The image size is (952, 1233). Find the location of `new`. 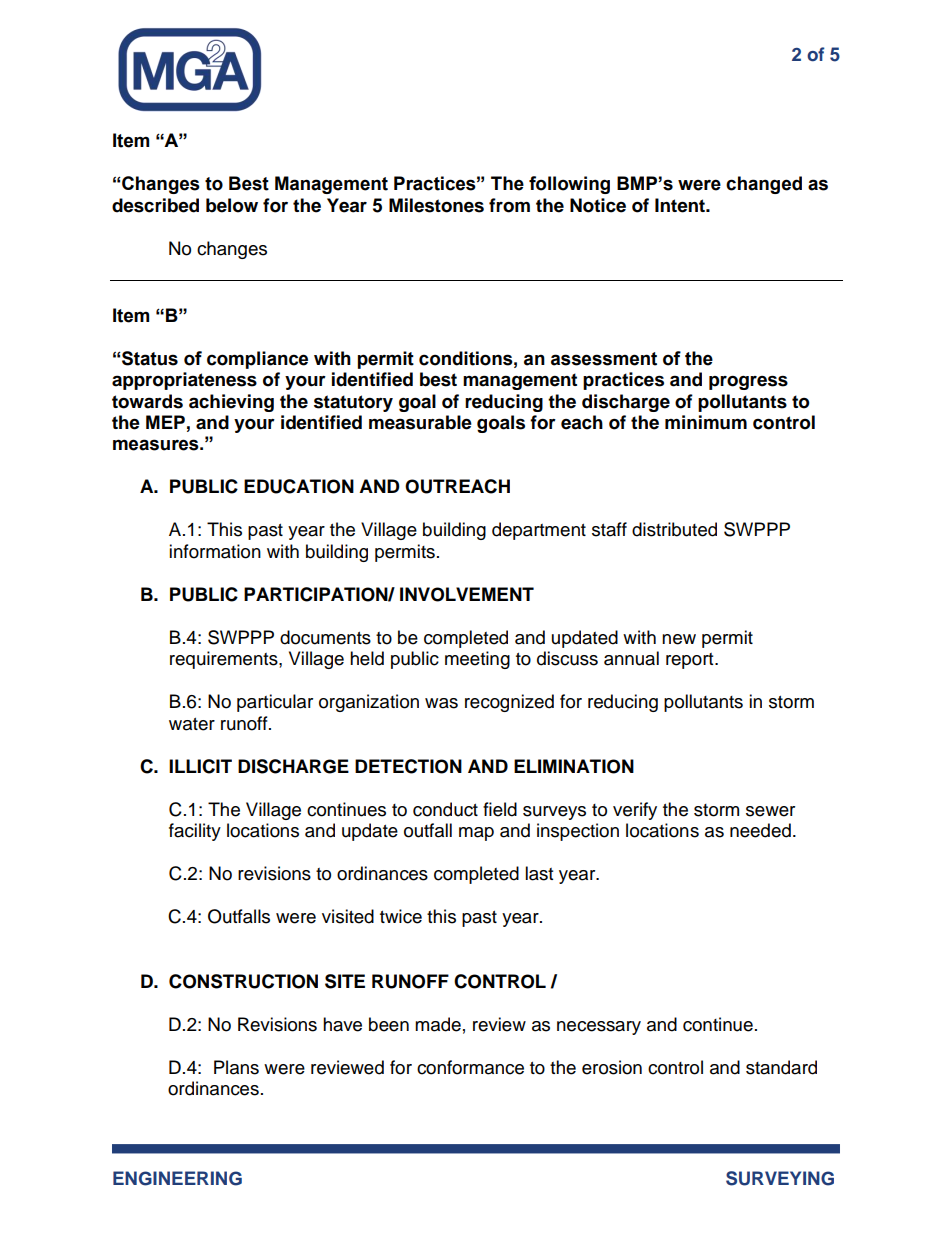

new is located at coordinates (679, 639).
